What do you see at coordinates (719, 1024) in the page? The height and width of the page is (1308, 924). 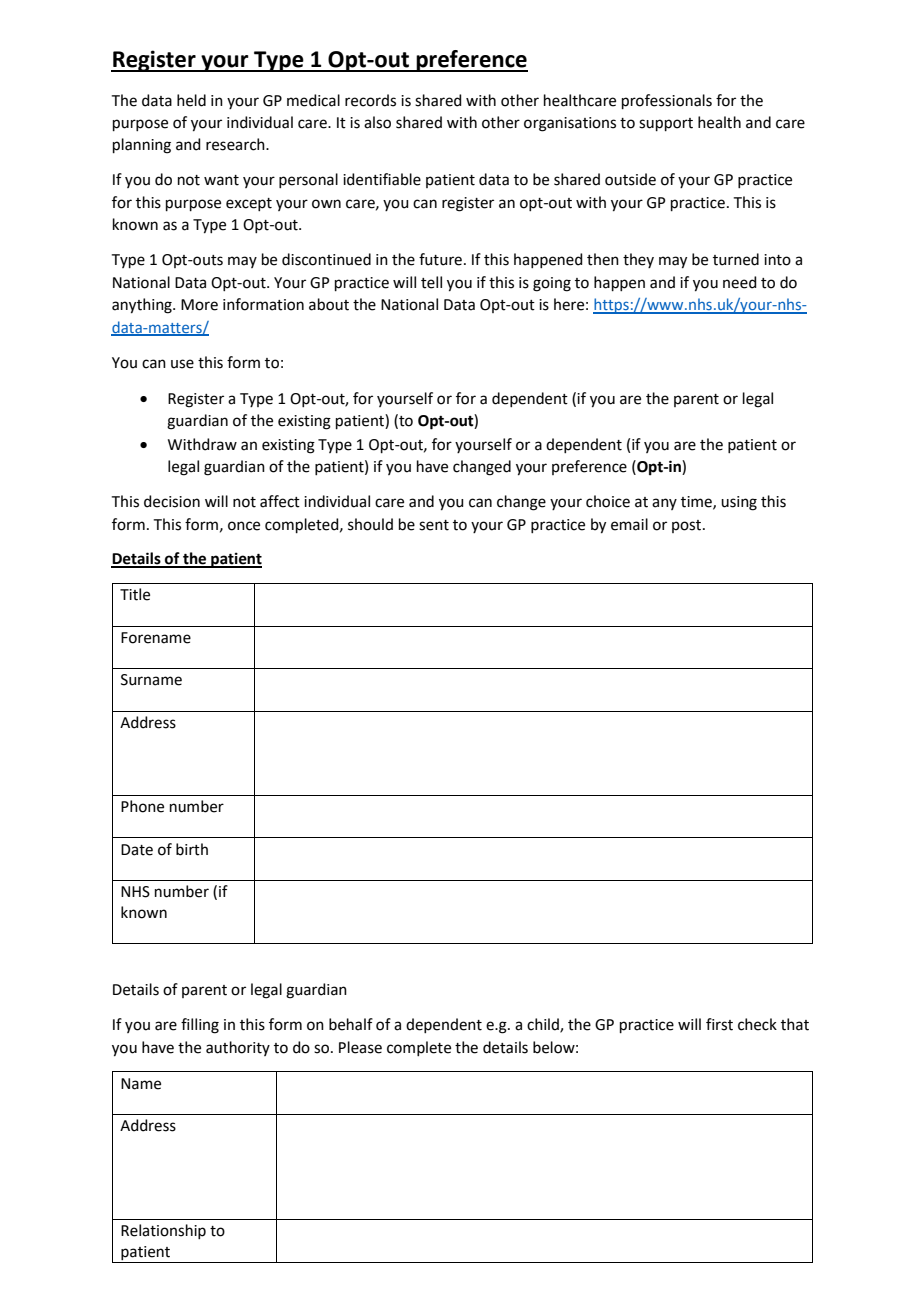 I see `first` at bounding box center [719, 1024].
